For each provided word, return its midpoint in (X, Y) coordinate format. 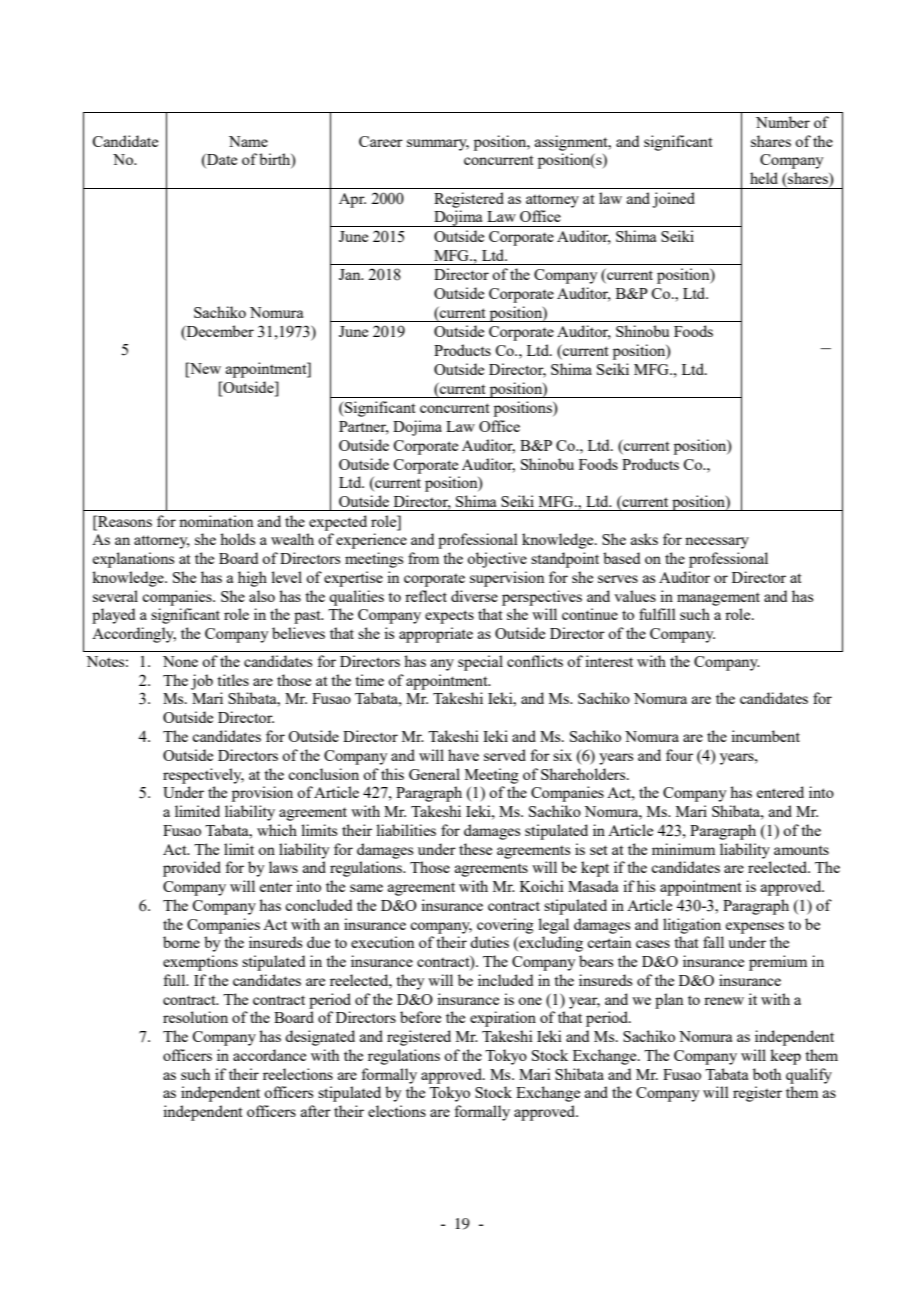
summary (438, 145)
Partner (364, 428)
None (180, 661)
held (764, 178)
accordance (269, 1055)
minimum (683, 849)
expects (449, 617)
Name (248, 141)
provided (192, 869)
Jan (351, 274)
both (767, 1074)
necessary (717, 543)
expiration (503, 1019)
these (475, 849)
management (718, 599)
